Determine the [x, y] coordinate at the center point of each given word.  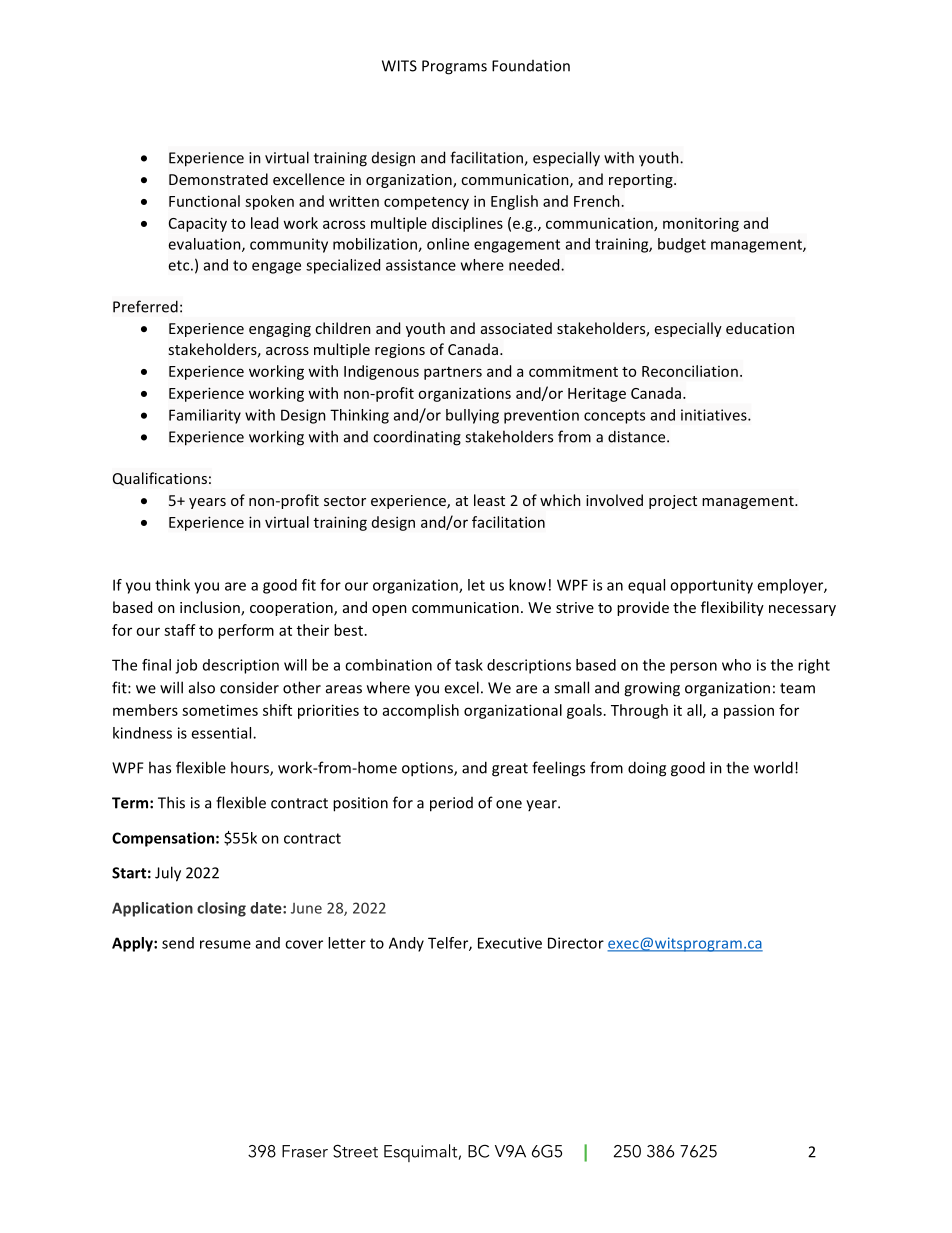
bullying [472, 416]
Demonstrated [218, 179]
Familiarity [205, 416]
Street [355, 1151]
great [510, 770]
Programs [454, 67]
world [773, 767]
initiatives [715, 415]
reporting [642, 181]
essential [222, 733]
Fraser [305, 1151]
